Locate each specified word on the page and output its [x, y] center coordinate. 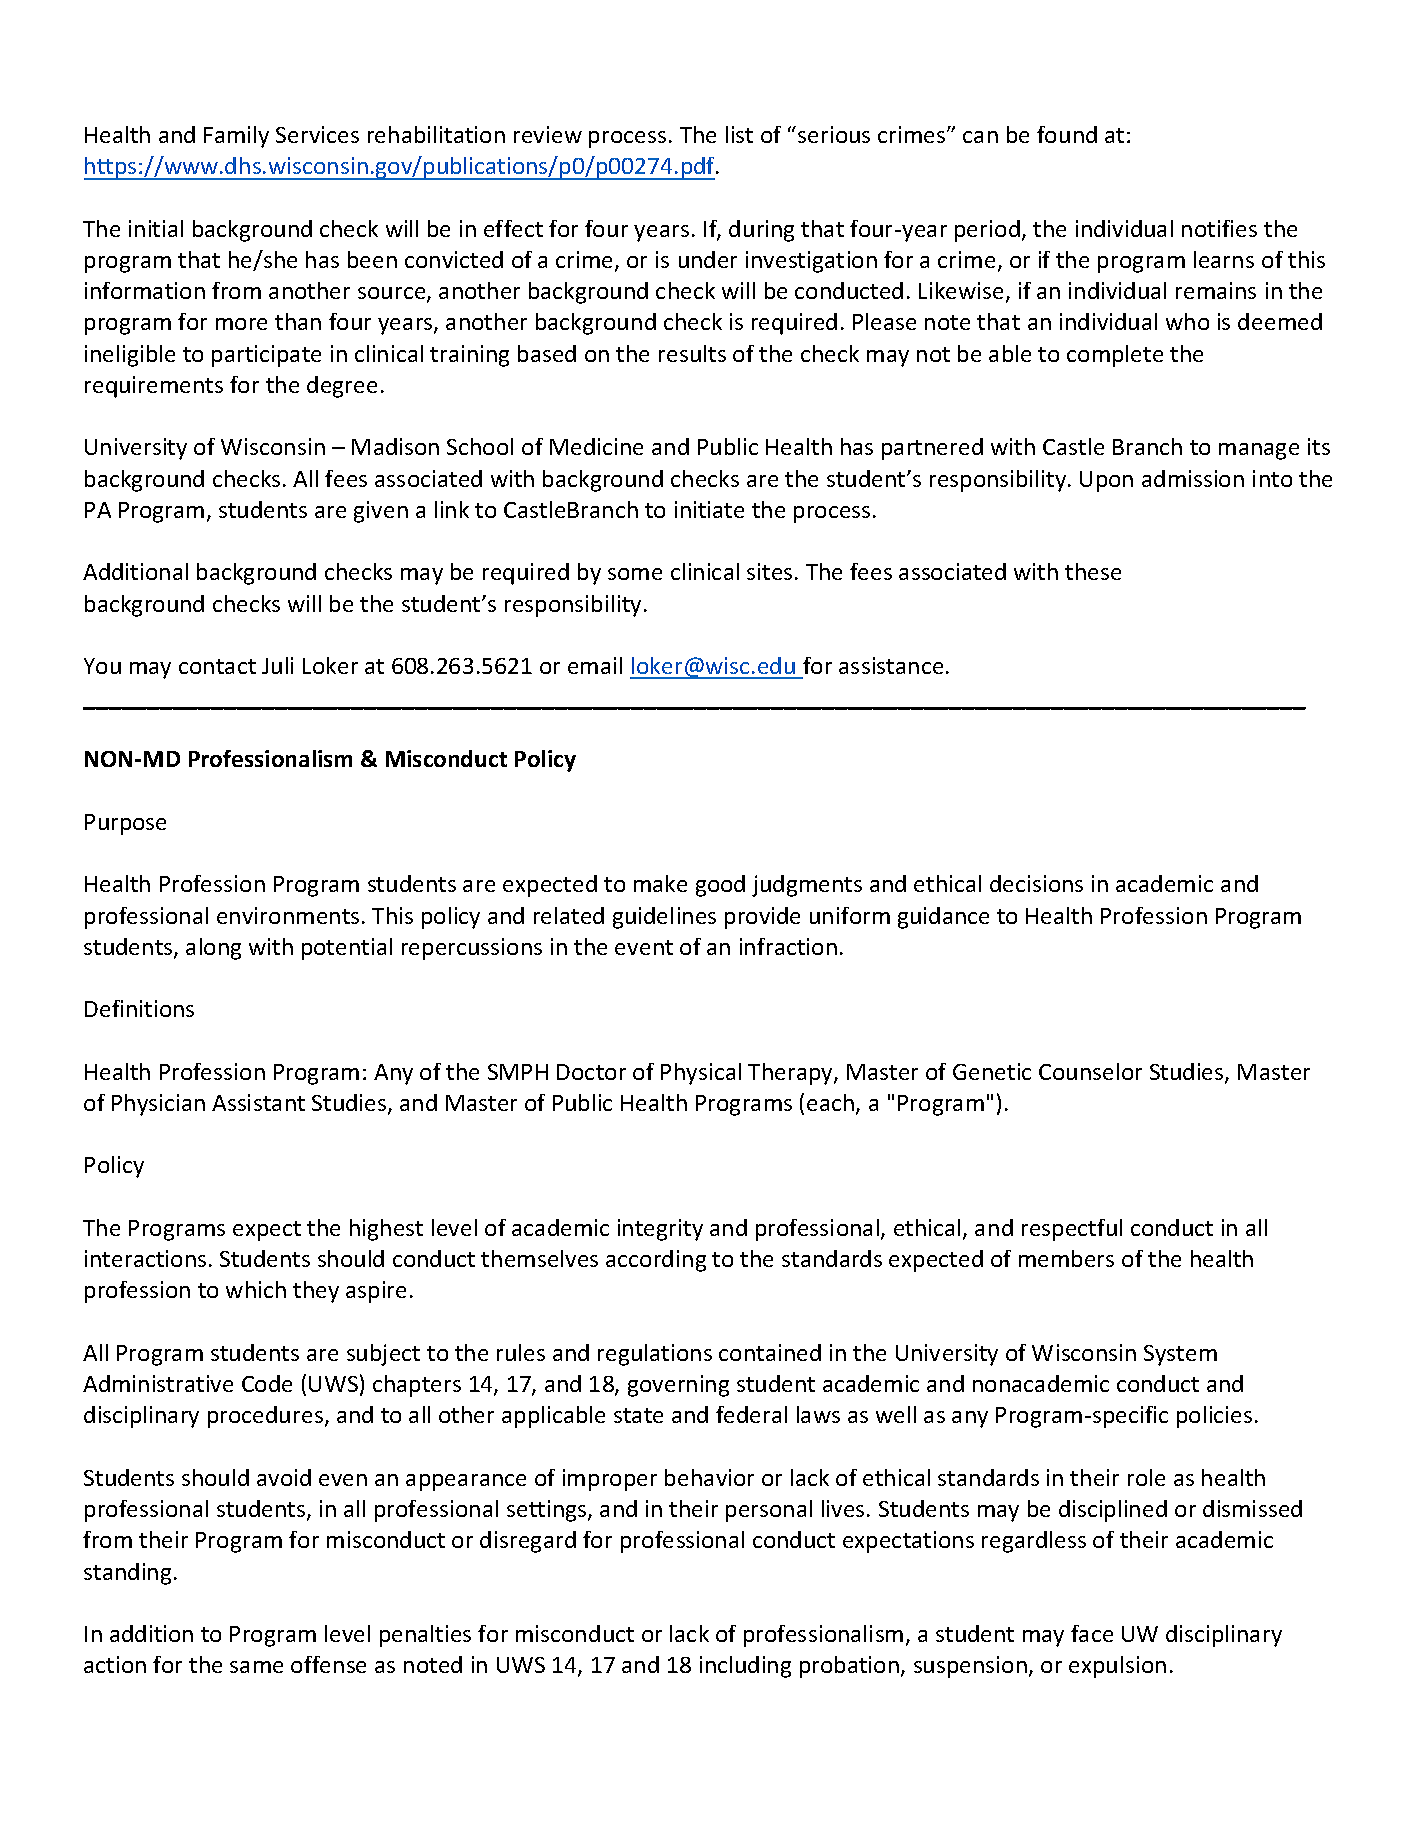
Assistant [258, 1102]
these [1093, 571]
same [256, 1667]
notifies [1219, 228]
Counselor [1090, 1071]
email [595, 665]
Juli [277, 665]
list [739, 134]
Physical [701, 1074]
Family [236, 137]
